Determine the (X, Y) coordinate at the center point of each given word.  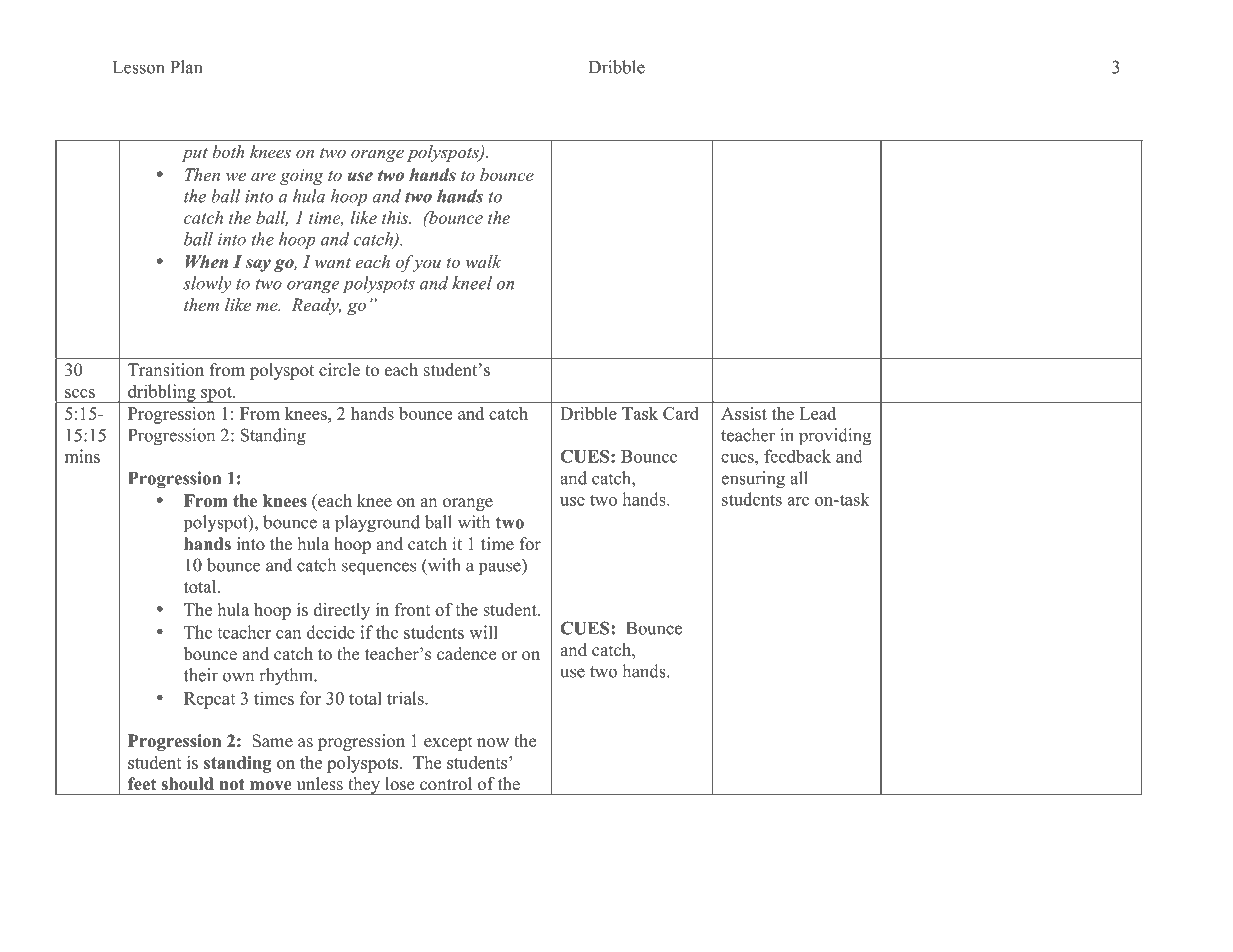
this (396, 217)
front (413, 609)
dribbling (162, 393)
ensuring (753, 480)
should (187, 784)
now (493, 743)
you (427, 265)
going (302, 177)
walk (483, 261)
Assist (744, 413)
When (207, 262)
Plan (186, 67)
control (446, 784)
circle (339, 370)
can (288, 634)
